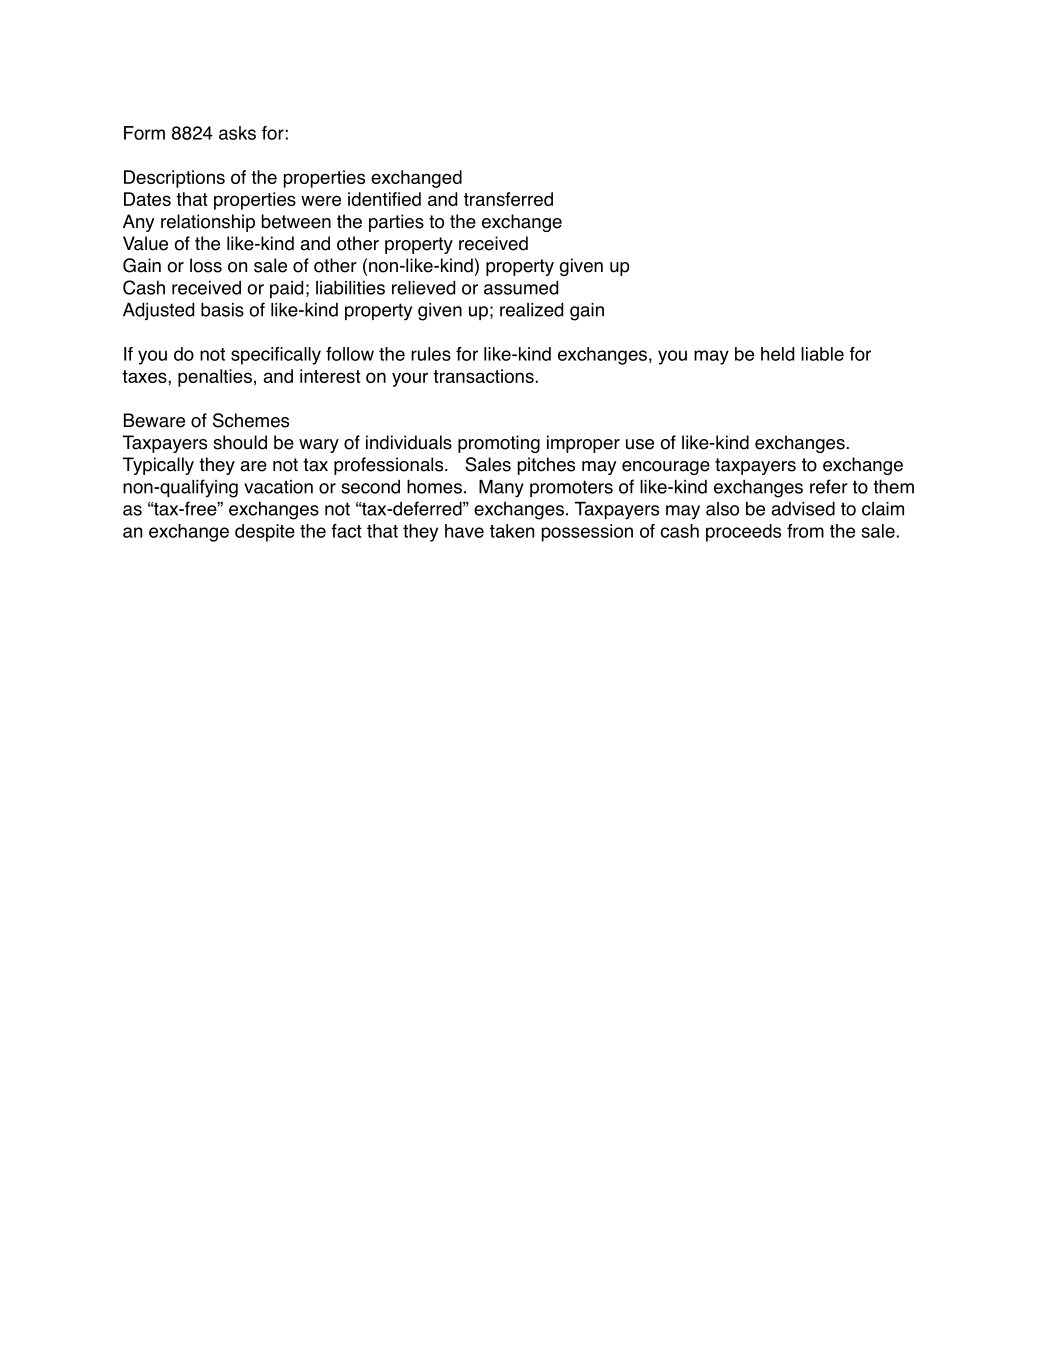 The width and height of the screenshot is (1041, 1347). Describe the element at coordinates (805, 531) in the screenshot. I see `from` at that location.
